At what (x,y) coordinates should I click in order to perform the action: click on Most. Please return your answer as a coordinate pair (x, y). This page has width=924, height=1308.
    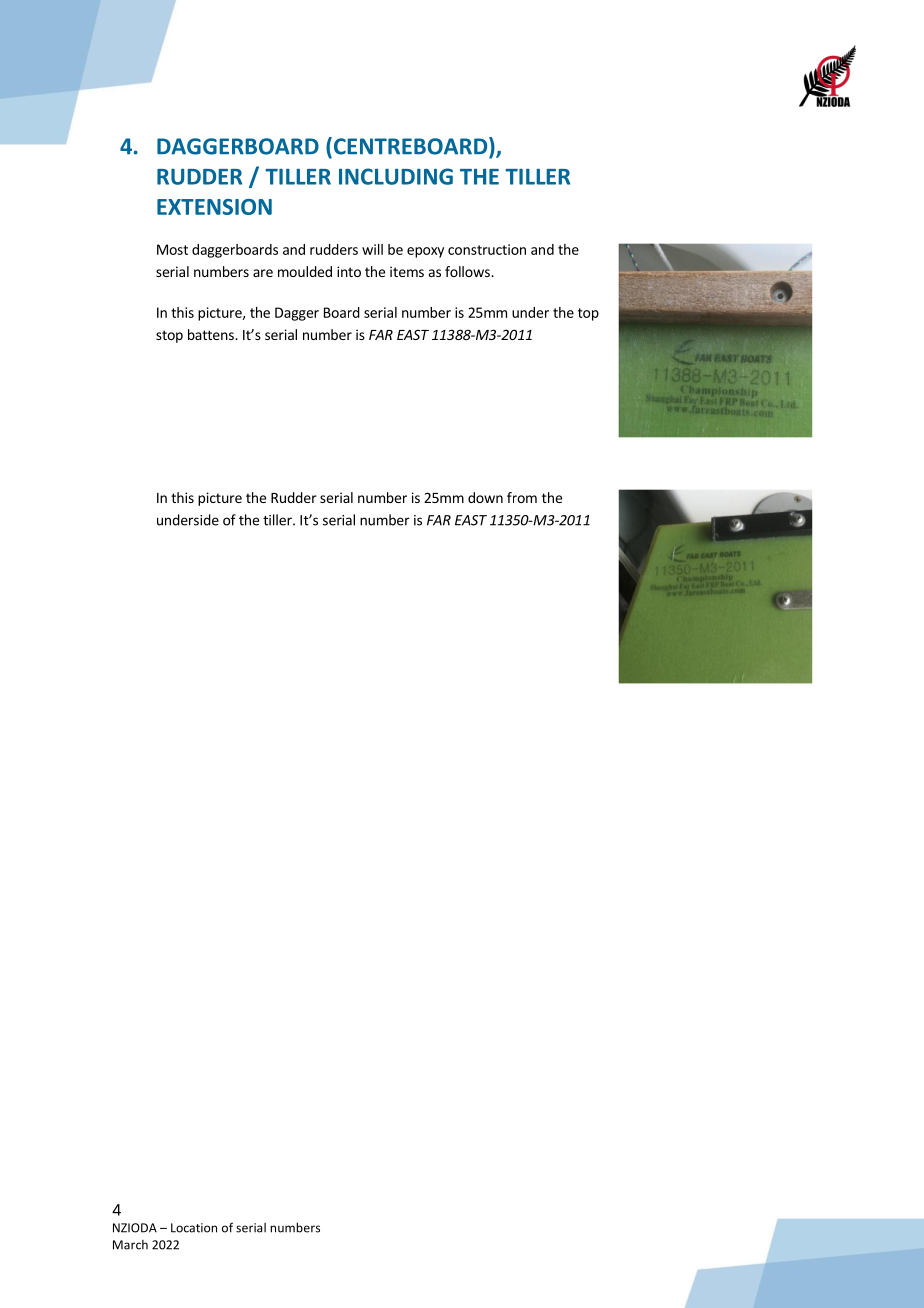
    Looking at the image, I should click on (172, 249).
